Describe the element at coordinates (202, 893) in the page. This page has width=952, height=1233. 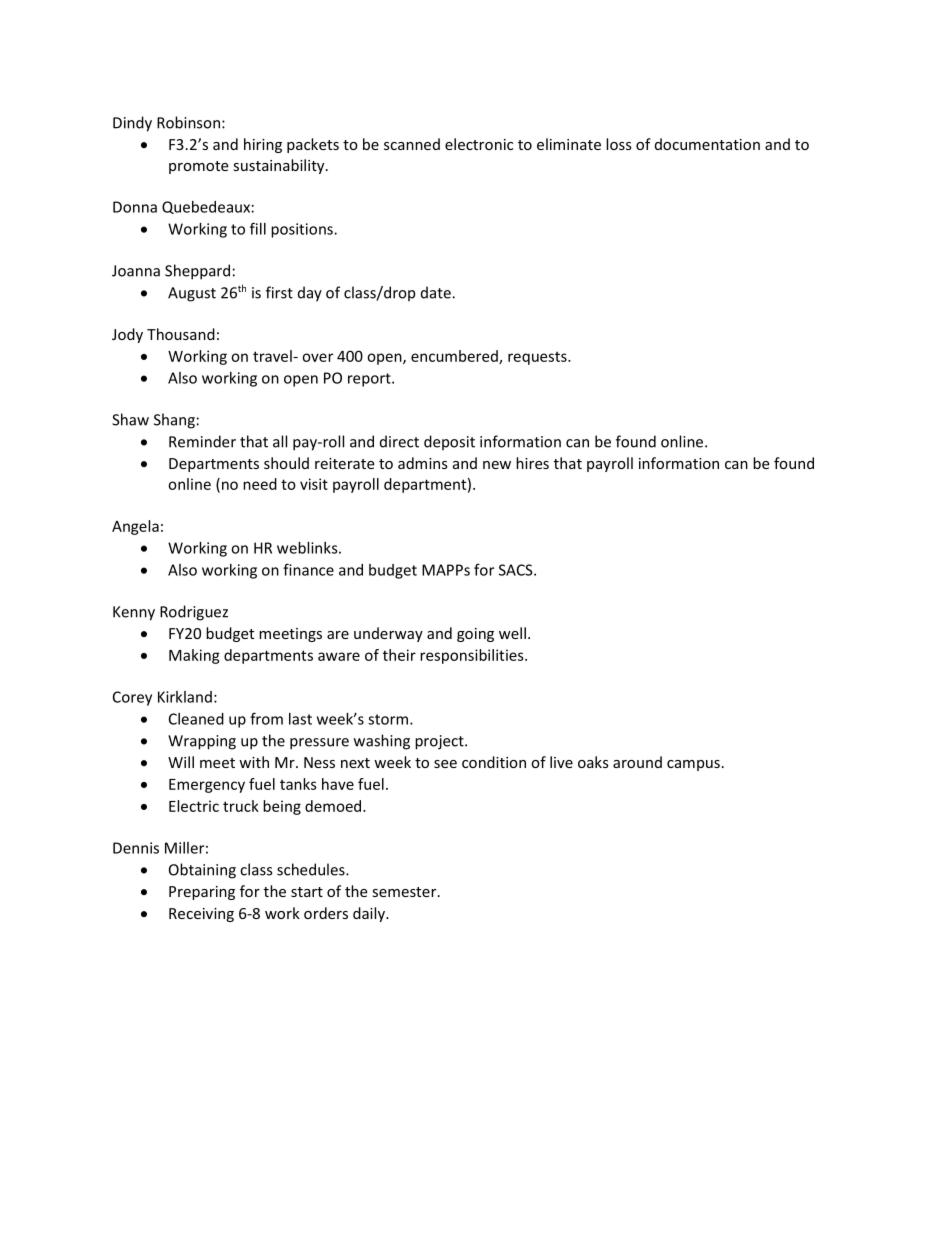
I see `Preparing` at that location.
